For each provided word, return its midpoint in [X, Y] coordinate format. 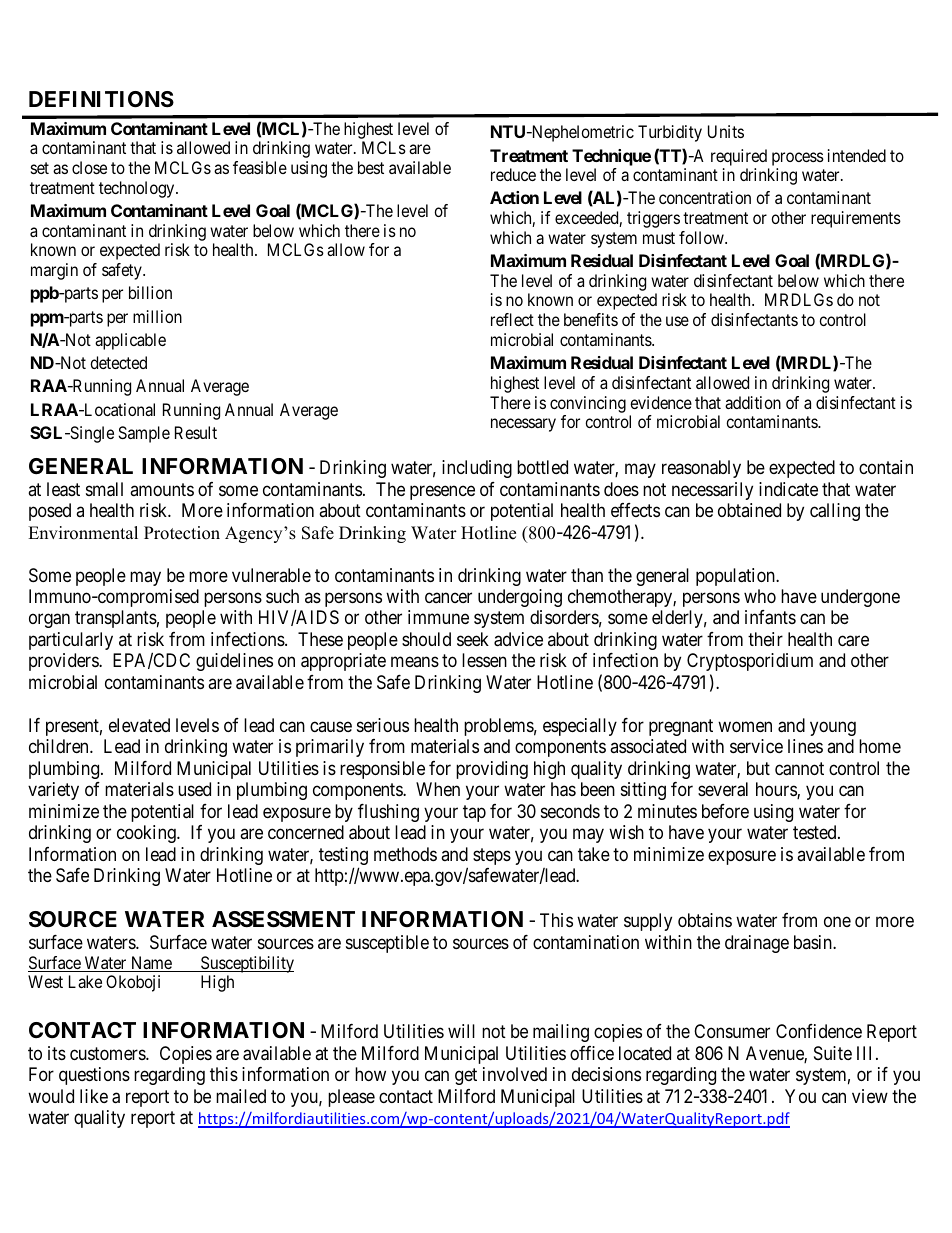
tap [474, 813]
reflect [512, 319]
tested [816, 832]
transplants [116, 619]
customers [108, 1053]
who [760, 596]
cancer [448, 597]
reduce [513, 174]
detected [118, 362]
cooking [147, 834]
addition [753, 402]
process [798, 159]
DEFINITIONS [101, 99]
